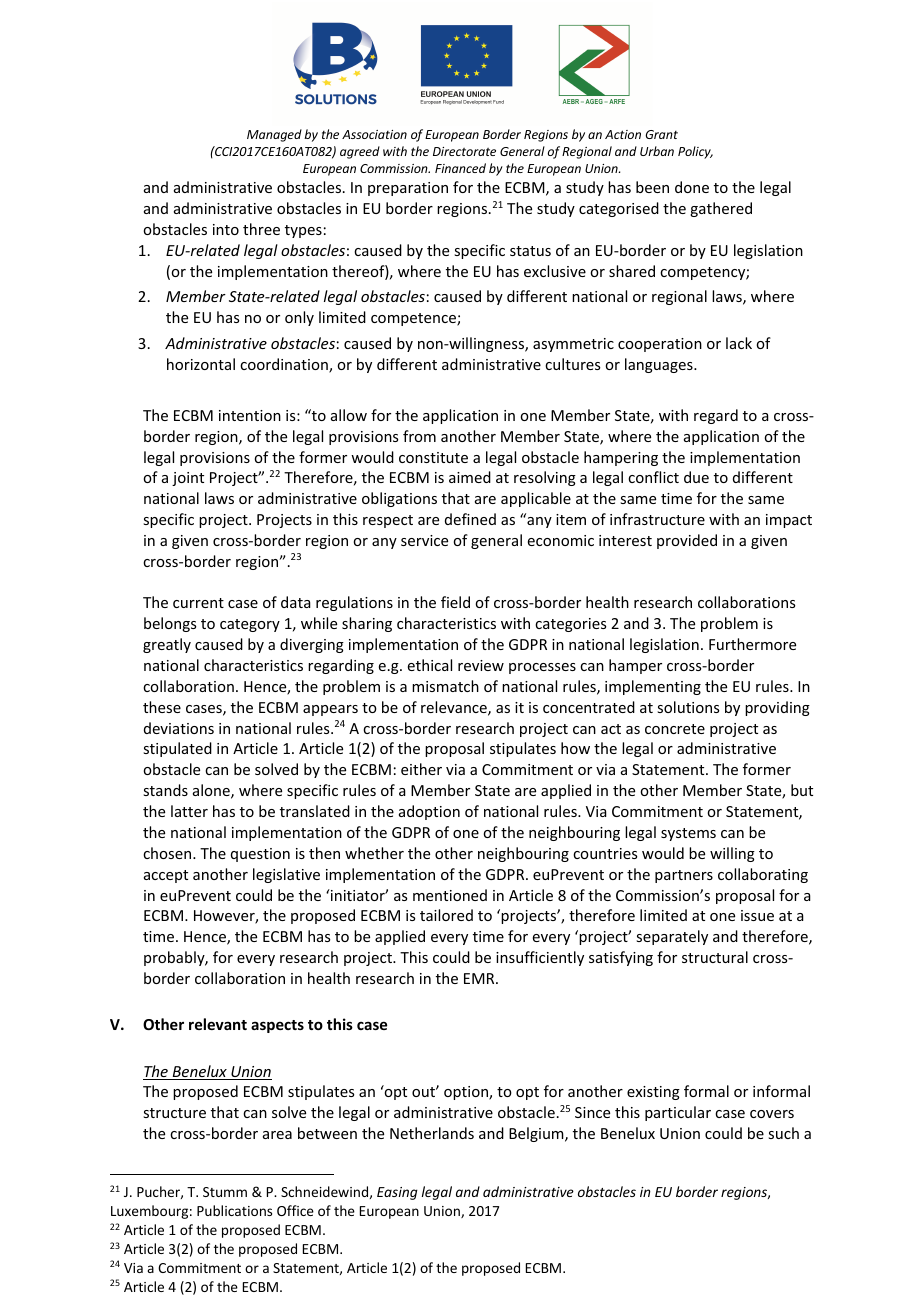 Image resolution: width=924 pixels, height=1308 pixels. What do you see at coordinates (419, 436) in the screenshot?
I see `from` at bounding box center [419, 436].
